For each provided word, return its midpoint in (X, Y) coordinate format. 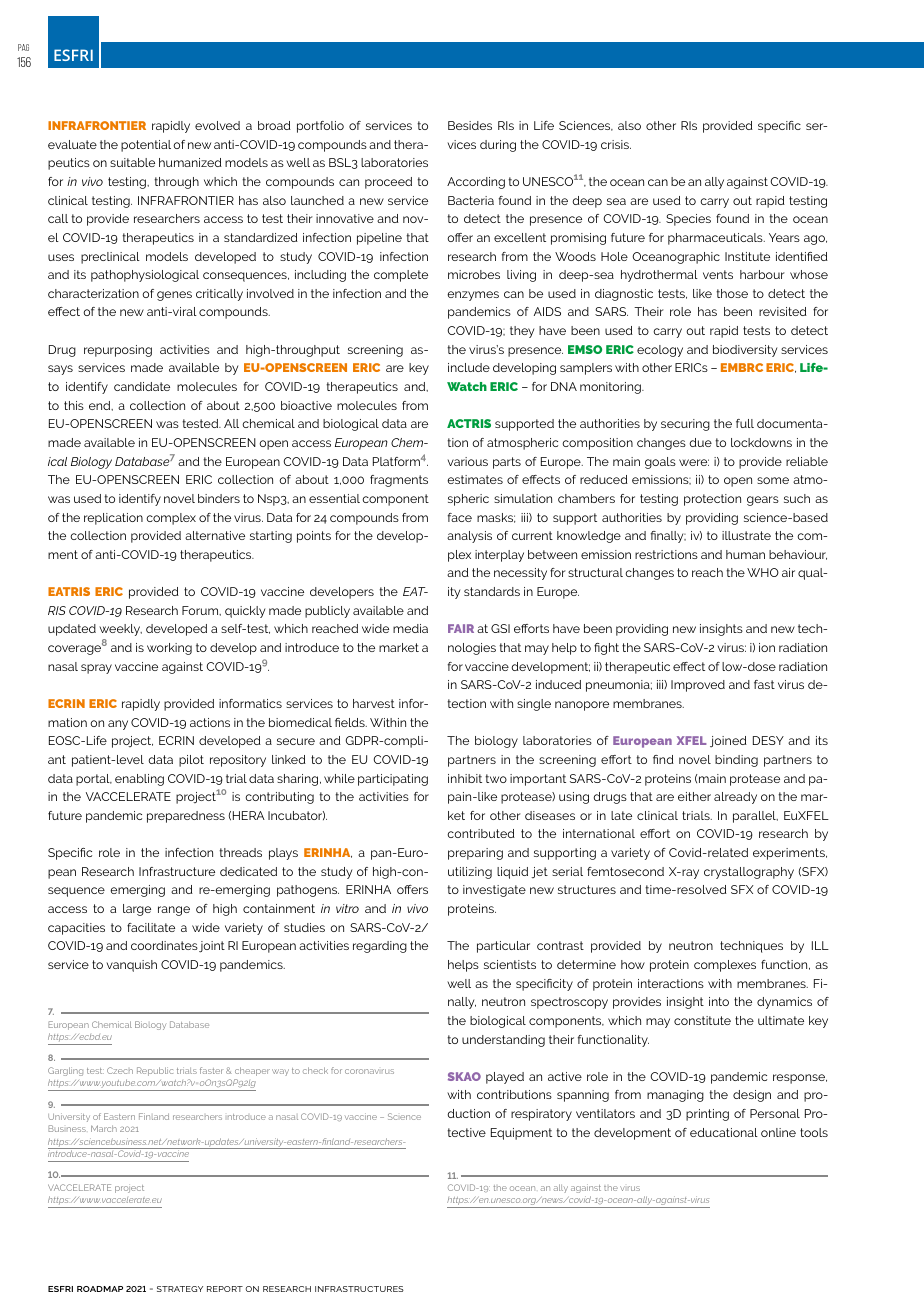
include (469, 367)
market (399, 647)
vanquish (132, 966)
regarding (380, 947)
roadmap (100, 1289)
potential (146, 146)
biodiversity (745, 351)
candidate (142, 386)
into (719, 1001)
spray (96, 669)
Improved (698, 686)
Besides (470, 125)
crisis (616, 144)
